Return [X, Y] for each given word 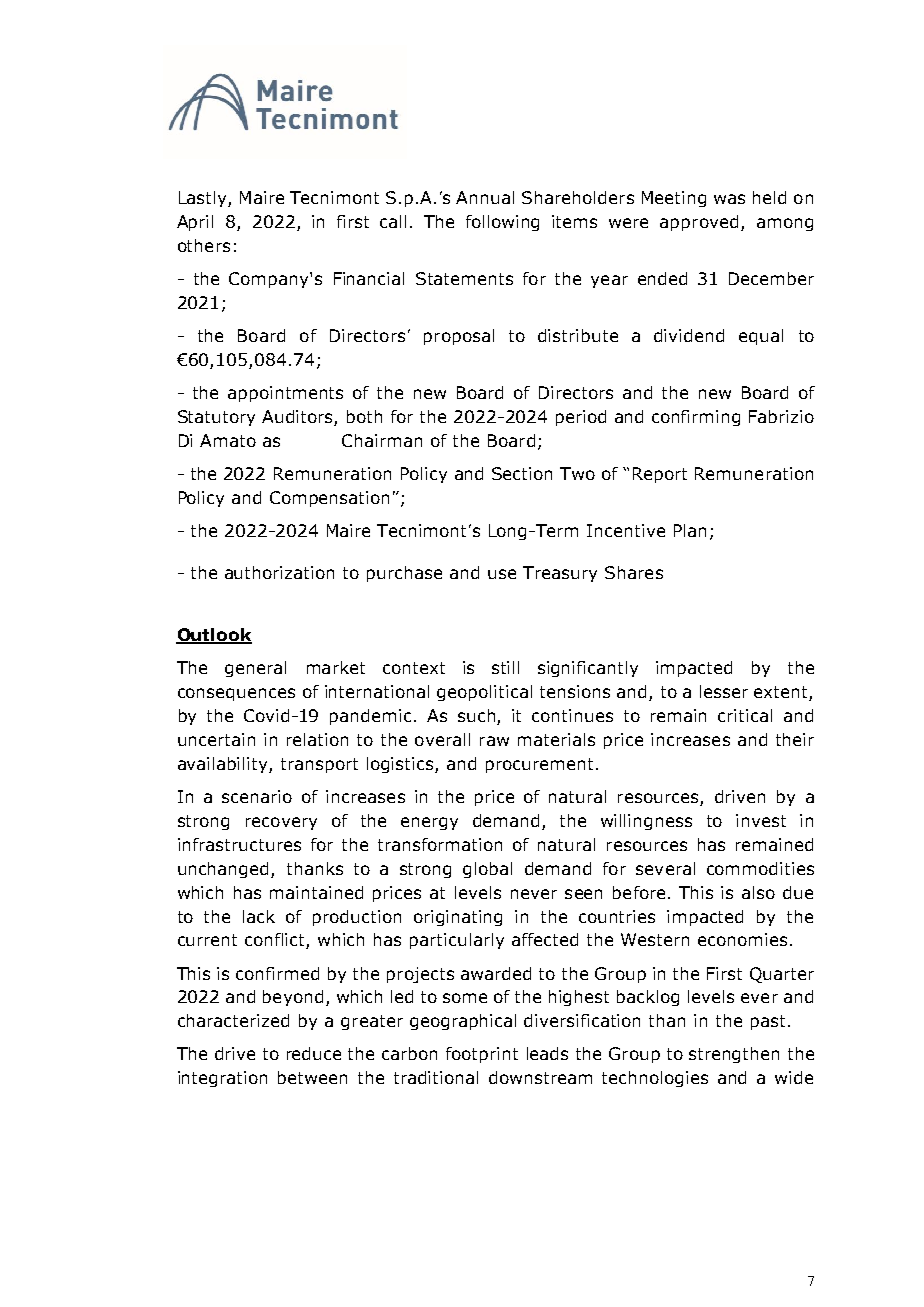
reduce [314, 1053]
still [505, 667]
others [204, 245]
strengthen [734, 1055]
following [502, 223]
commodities [760, 868]
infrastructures [239, 844]
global [487, 870]
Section [522, 473]
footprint [482, 1055]
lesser [724, 691]
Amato [228, 440]
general [255, 669]
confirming [696, 418]
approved [699, 223]
